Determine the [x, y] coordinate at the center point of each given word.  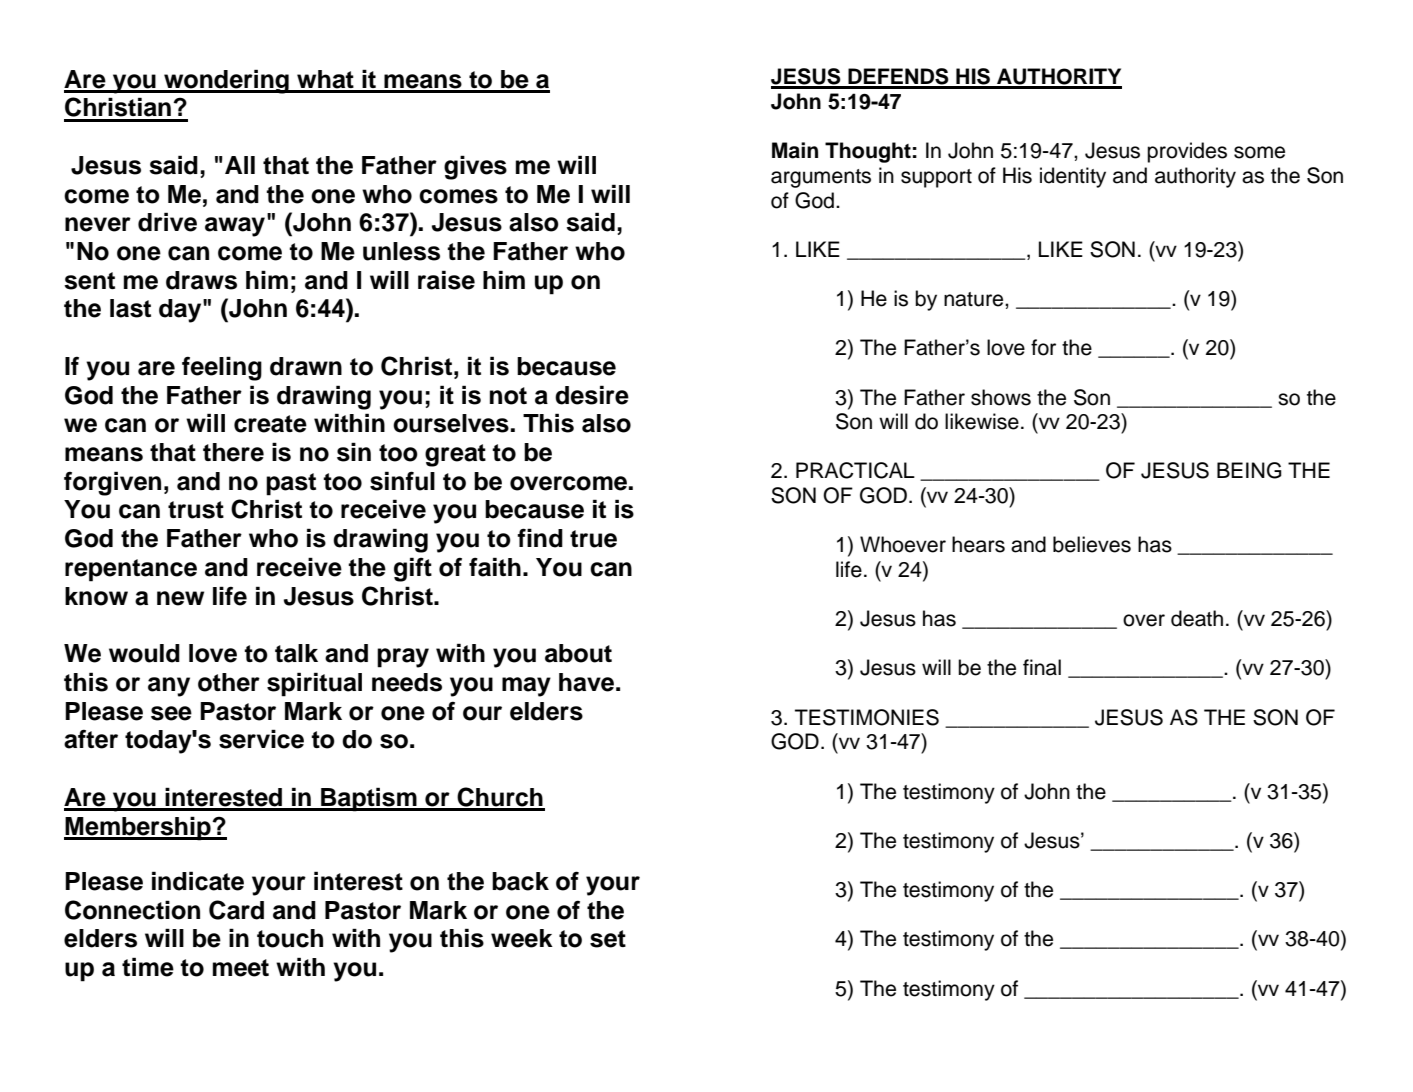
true [593, 539]
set [608, 939]
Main [795, 150]
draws [201, 280]
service [261, 739]
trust [196, 510]
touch [290, 938]
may [526, 687]
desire [592, 395]
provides [1187, 152]
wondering [226, 81]
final [1042, 667]
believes [1092, 544]
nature [975, 299]
